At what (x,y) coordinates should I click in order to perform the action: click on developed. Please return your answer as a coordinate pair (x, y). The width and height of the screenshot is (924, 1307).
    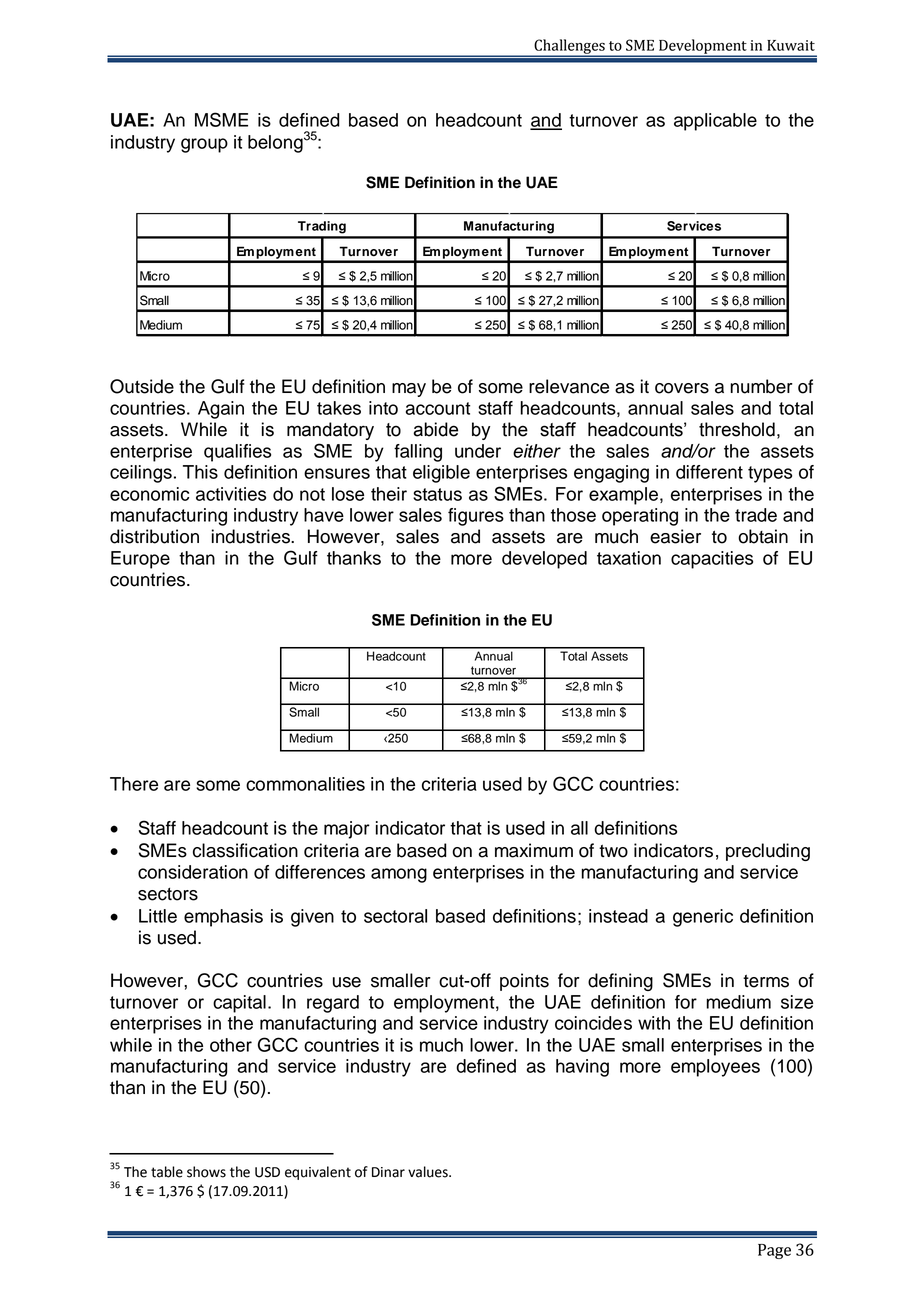
    Looking at the image, I should click on (544, 560).
